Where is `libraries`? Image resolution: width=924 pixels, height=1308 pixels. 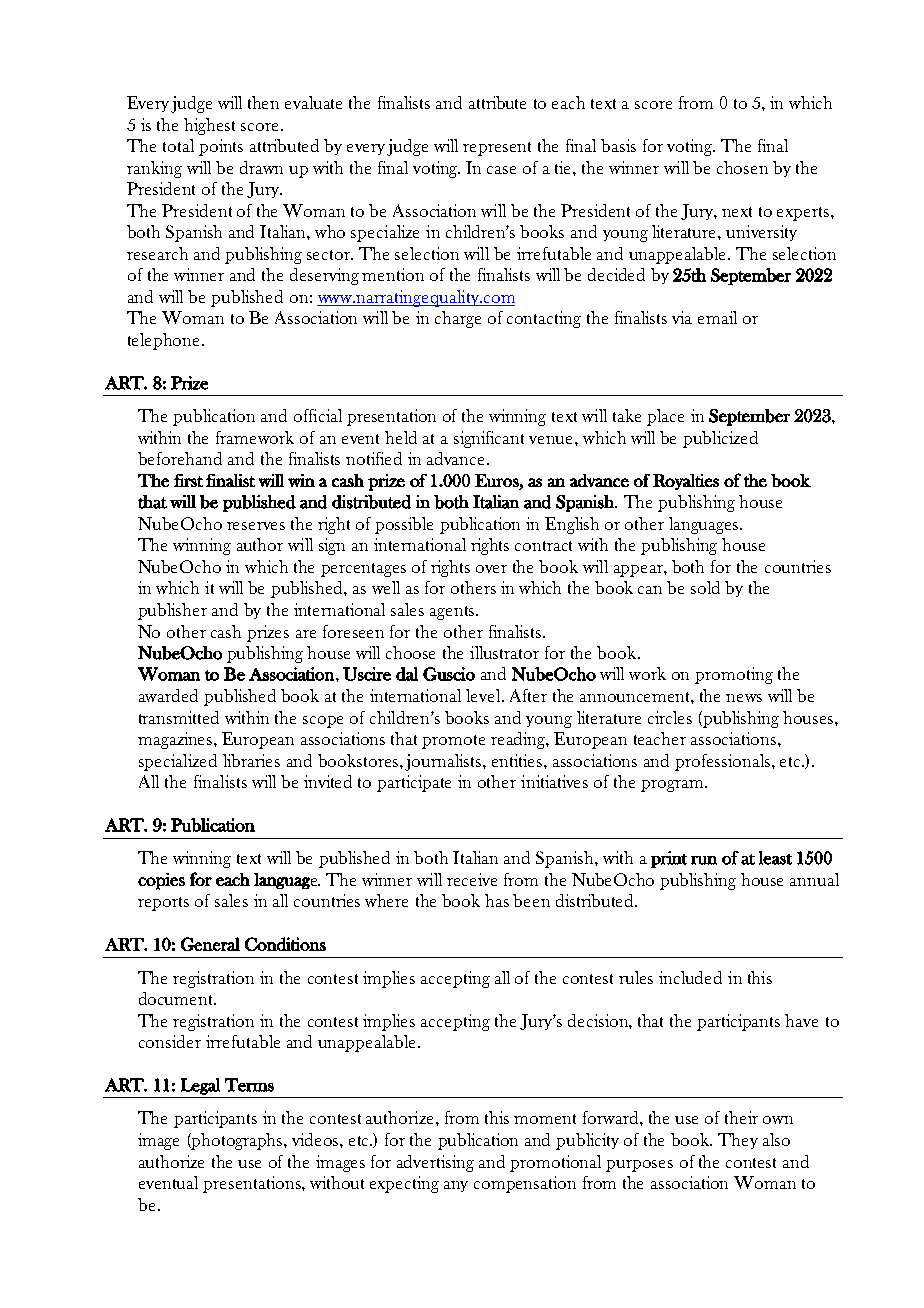
libraries is located at coordinates (251, 760).
